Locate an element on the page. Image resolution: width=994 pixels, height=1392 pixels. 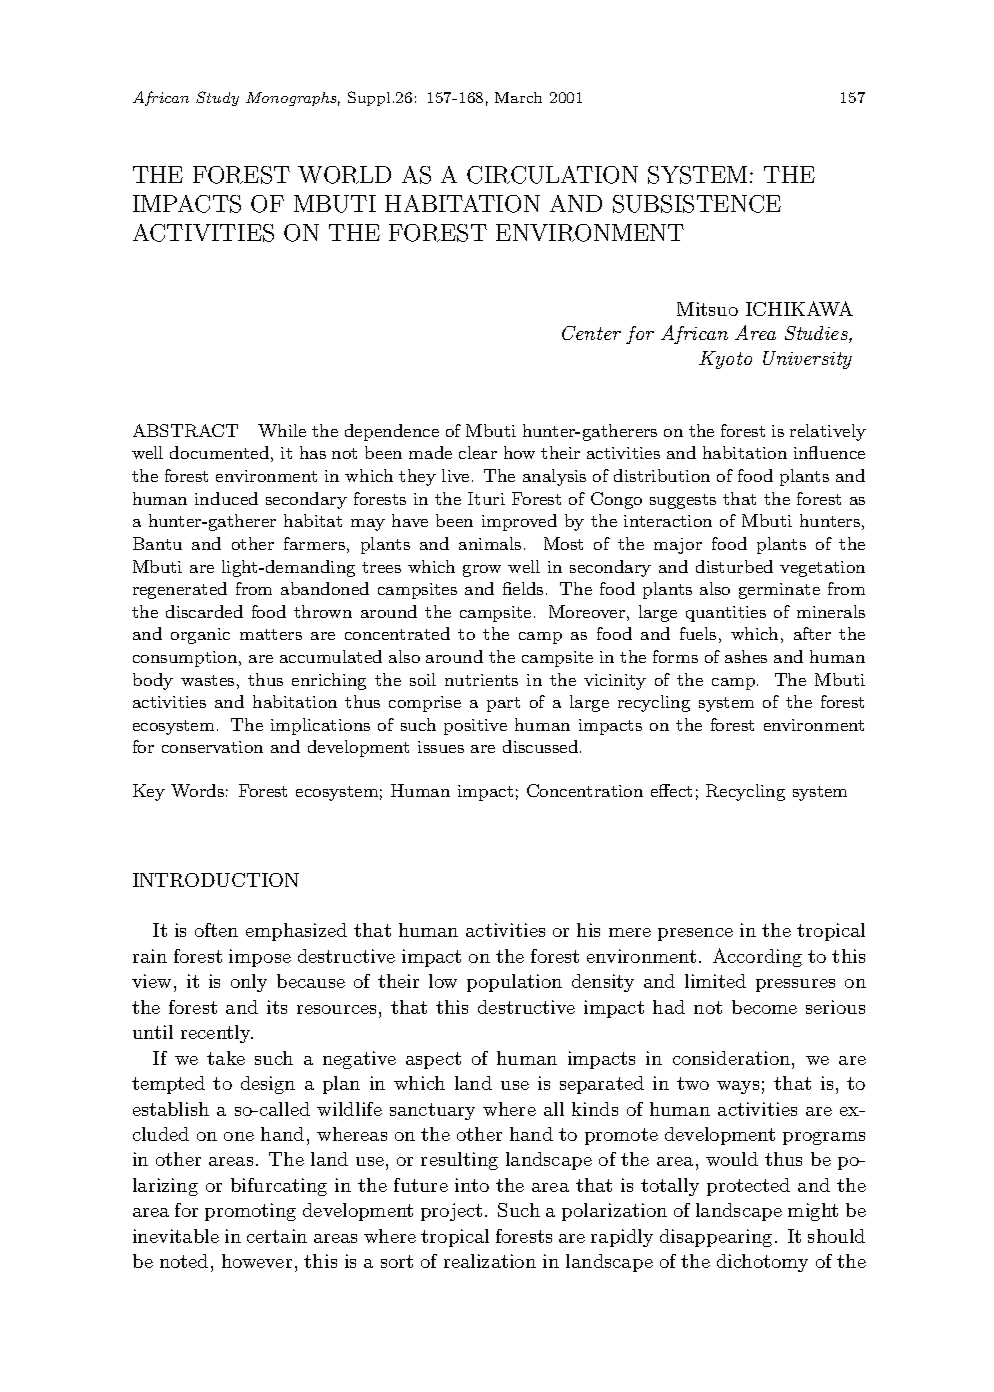
clear is located at coordinates (478, 452).
